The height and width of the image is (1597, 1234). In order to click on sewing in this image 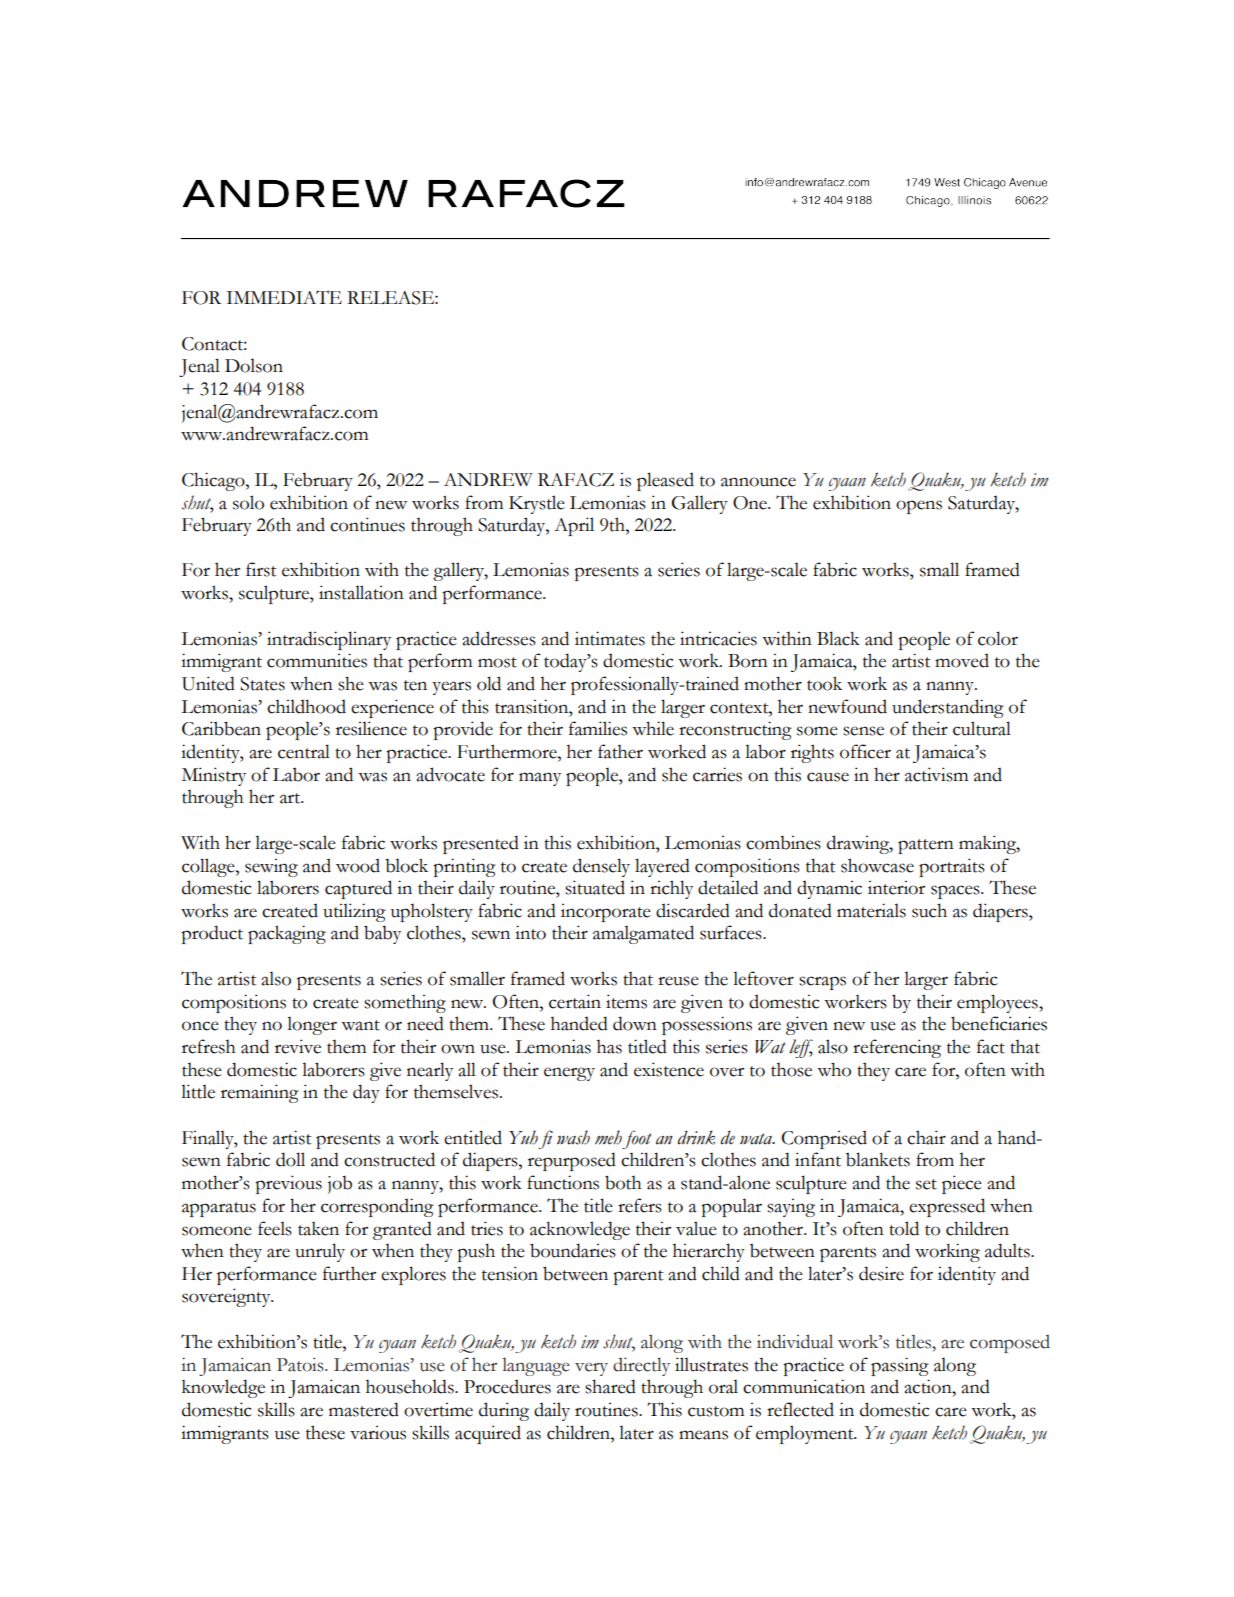, I will do `click(271, 868)`.
